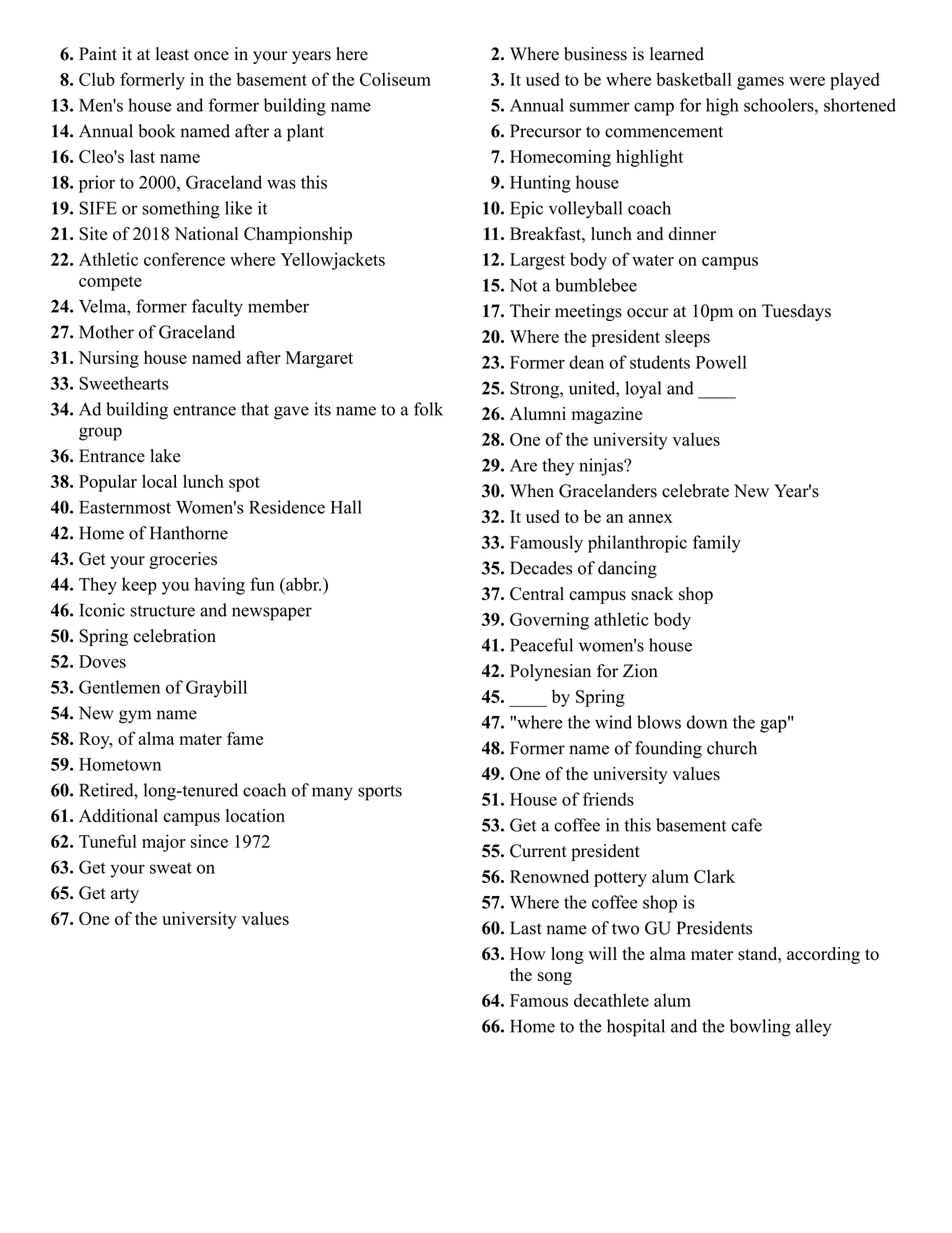  What do you see at coordinates (135, 717) in the document?
I see `gym` at bounding box center [135, 717].
